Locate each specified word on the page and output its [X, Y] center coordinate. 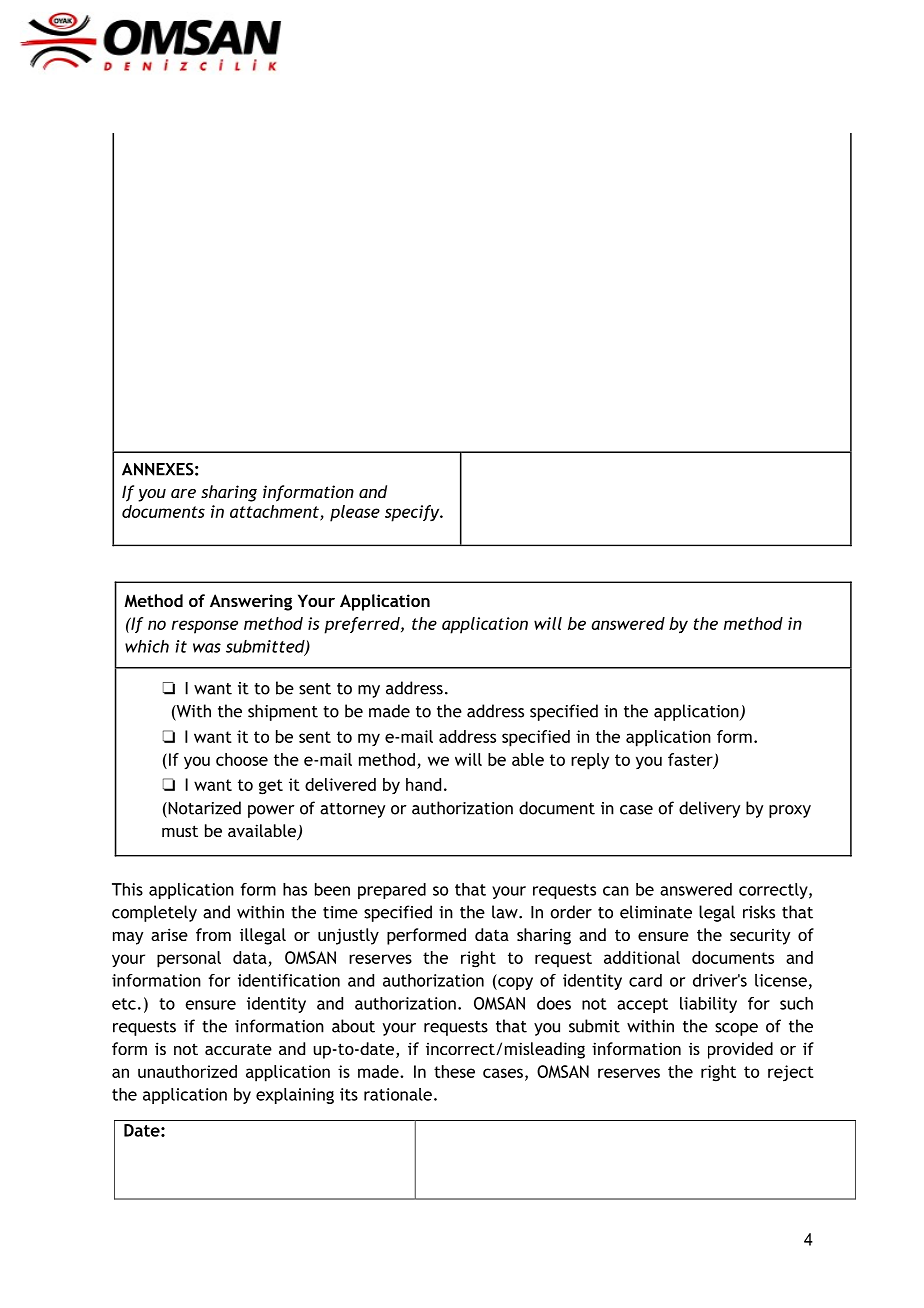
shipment [283, 712]
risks [759, 912]
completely [154, 913]
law [506, 912]
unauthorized [187, 1071]
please [355, 513]
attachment [275, 512]
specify [413, 513]
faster [691, 760]
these [454, 1071]
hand [423, 784]
